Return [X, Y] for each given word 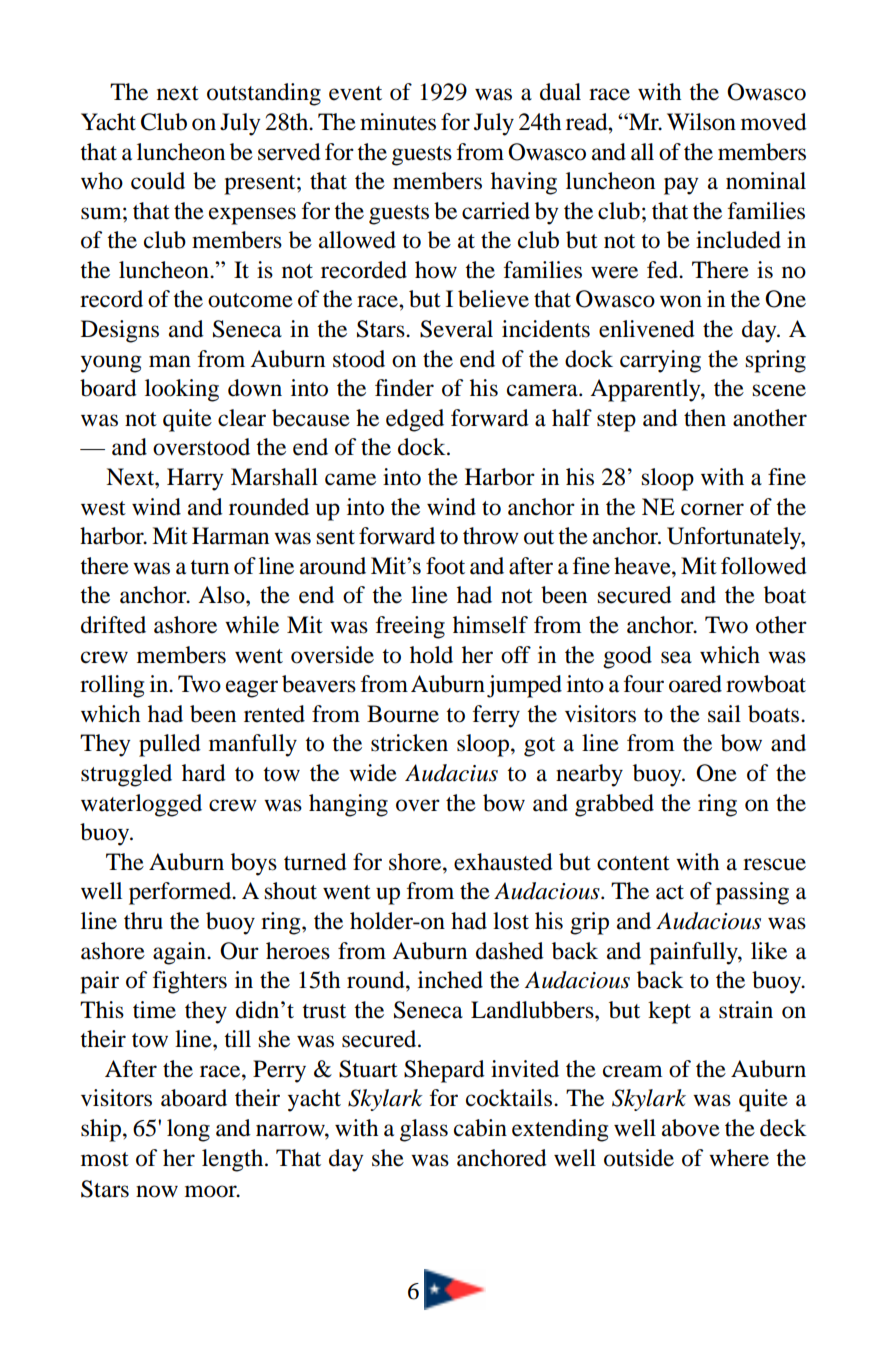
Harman [230, 536]
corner [712, 509]
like [769, 951]
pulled [170, 745]
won [681, 301]
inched [450, 980]
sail [724, 714]
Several [456, 329]
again [180, 953]
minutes [398, 122]
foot [445, 566]
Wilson [701, 122]
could [158, 181]
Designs [120, 331]
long [188, 1130]
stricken [409, 743]
